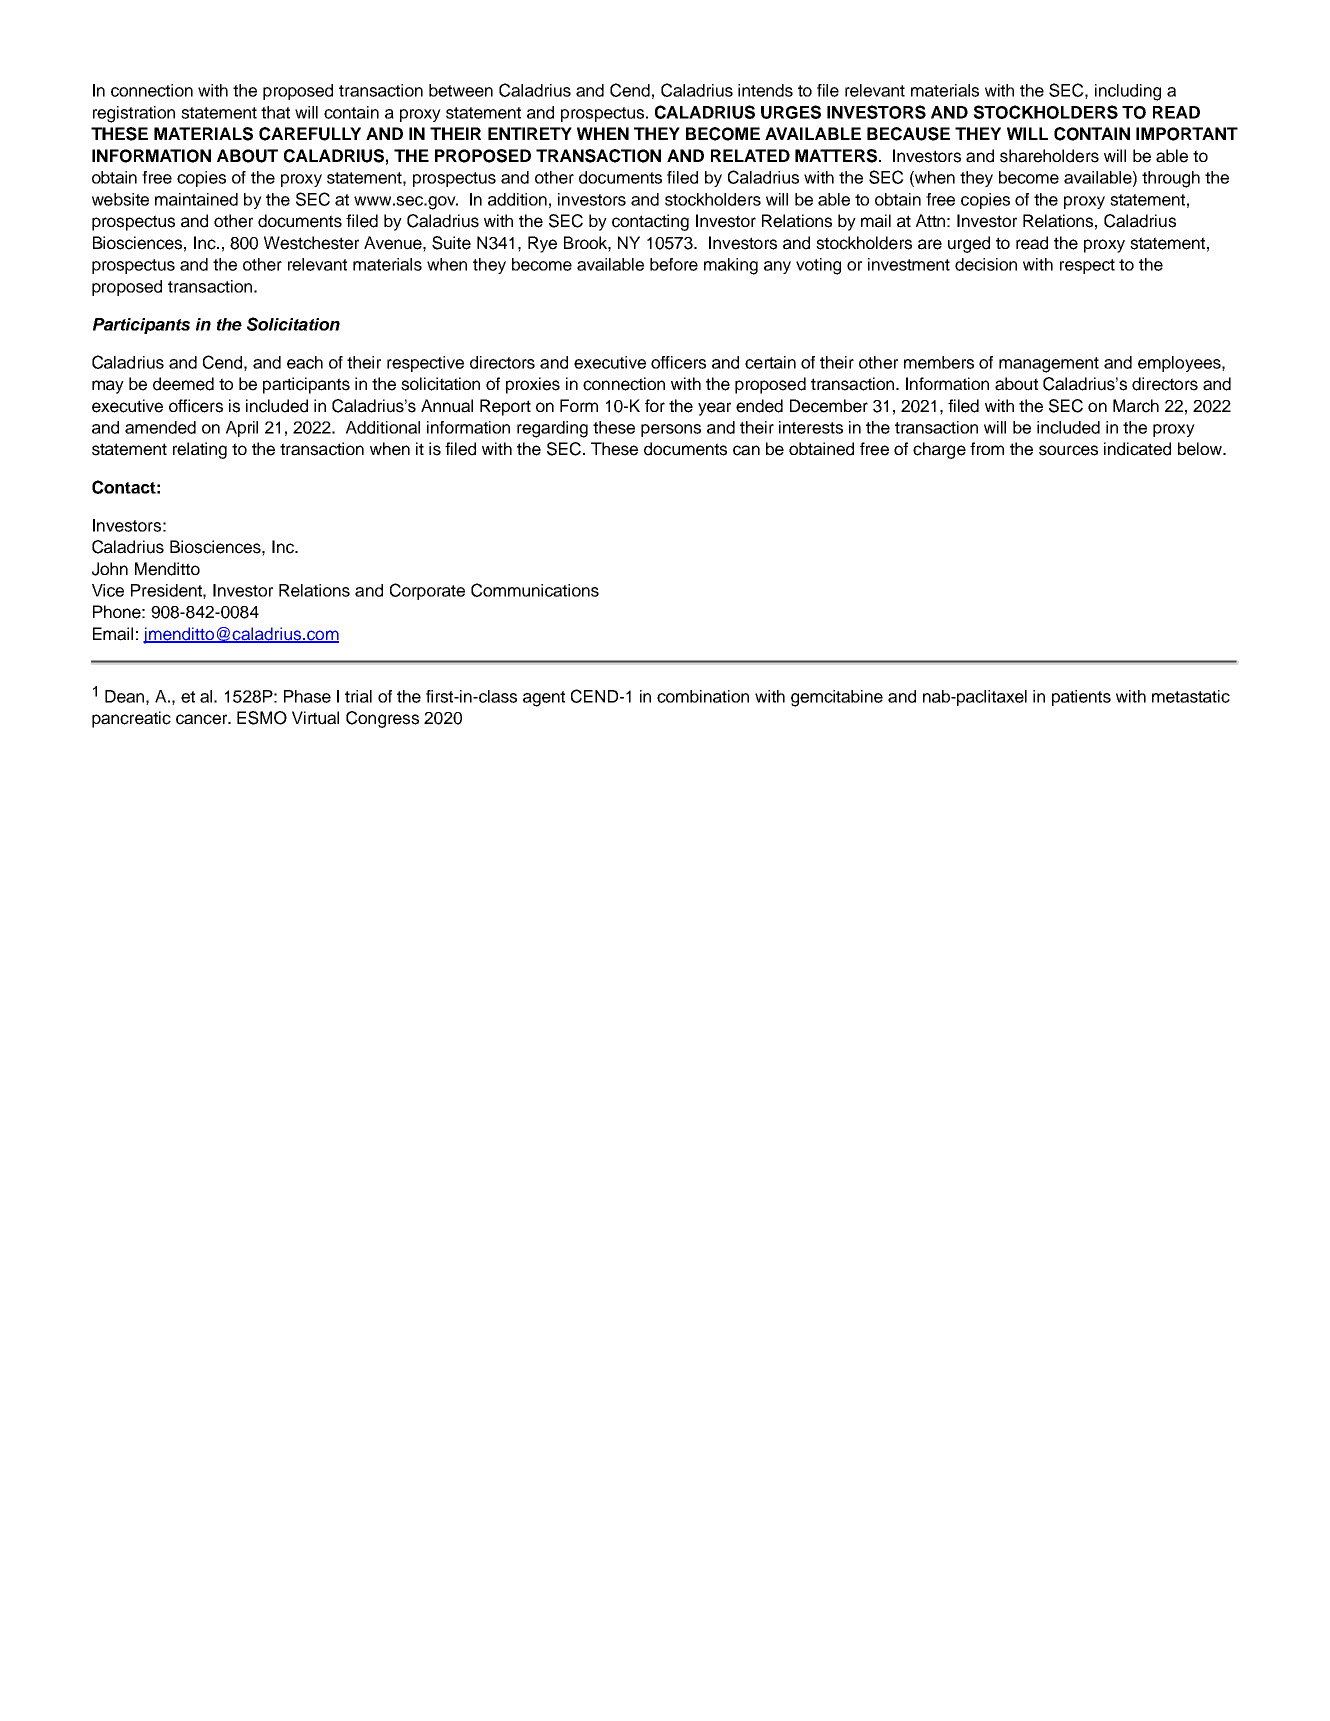 This screenshot has width=1330, height=1721. Describe the element at coordinates (307, 696) in the screenshot. I see `Phase` at that location.
